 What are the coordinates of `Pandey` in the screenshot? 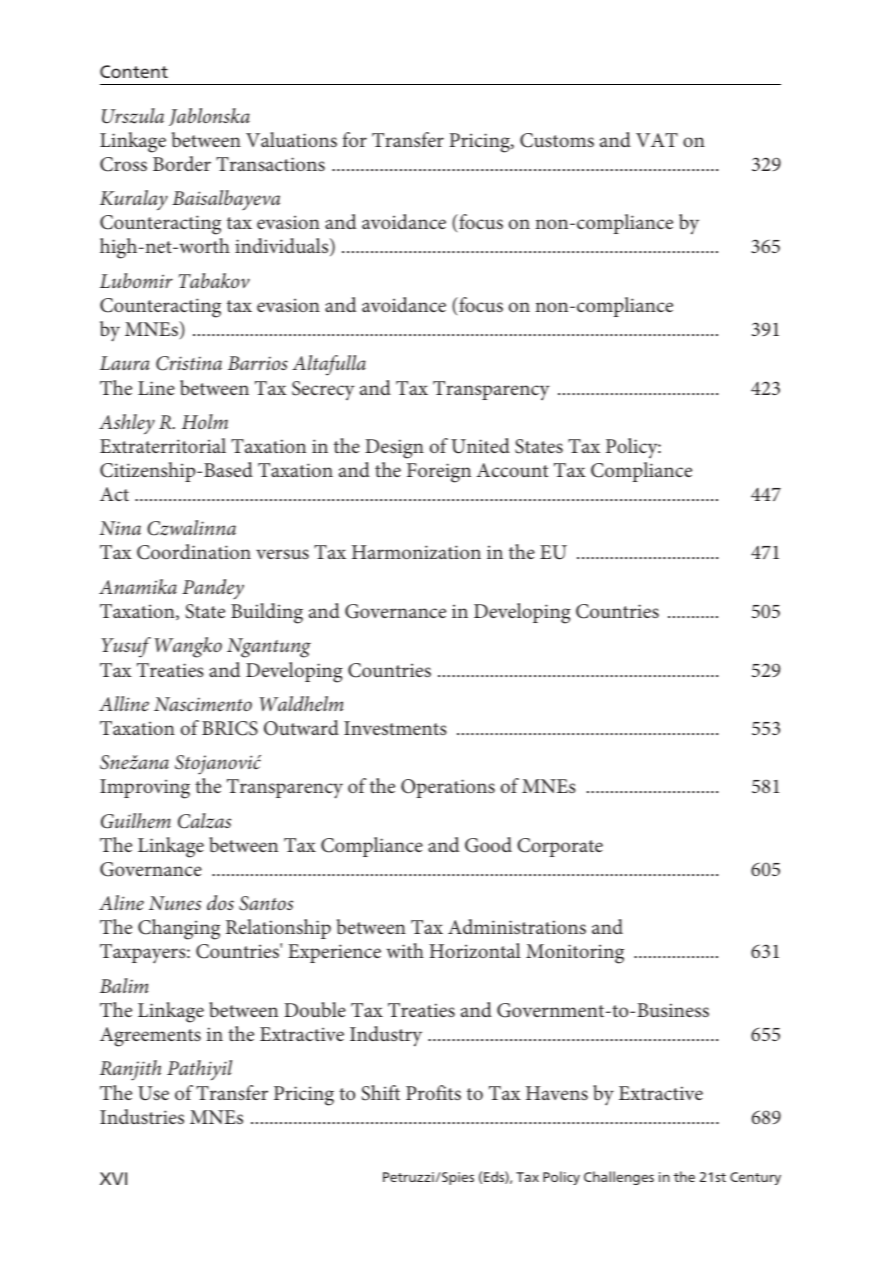 It's located at (213, 589).
